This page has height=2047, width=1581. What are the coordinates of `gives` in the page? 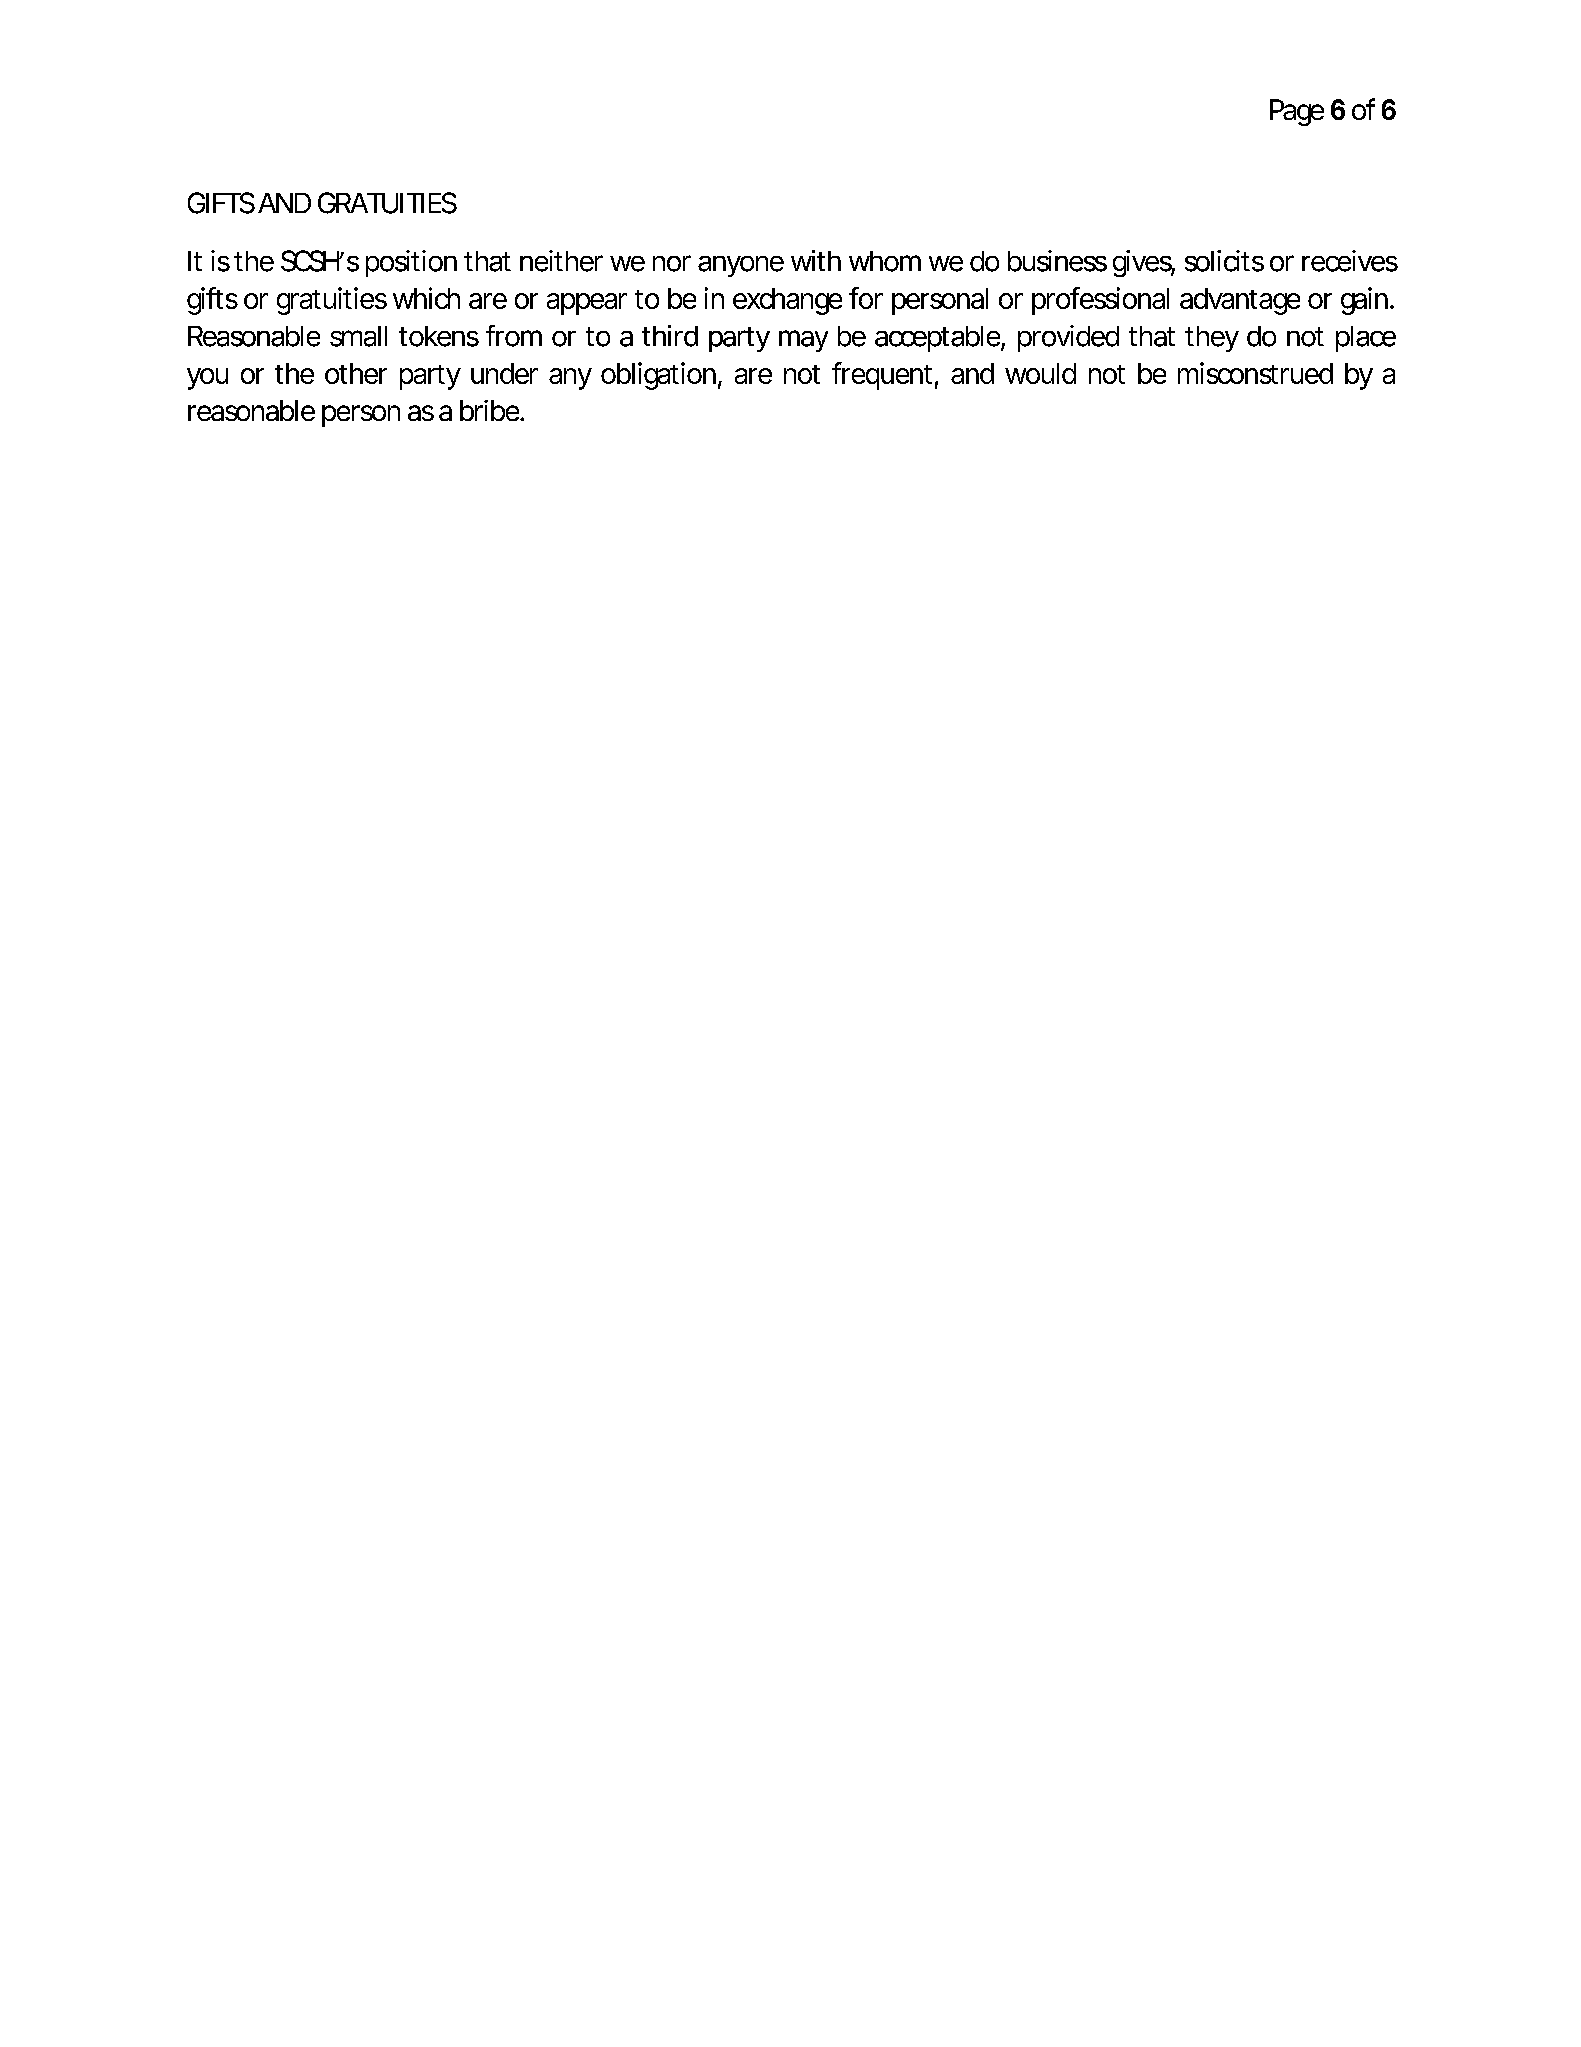 It's located at (1144, 263).
